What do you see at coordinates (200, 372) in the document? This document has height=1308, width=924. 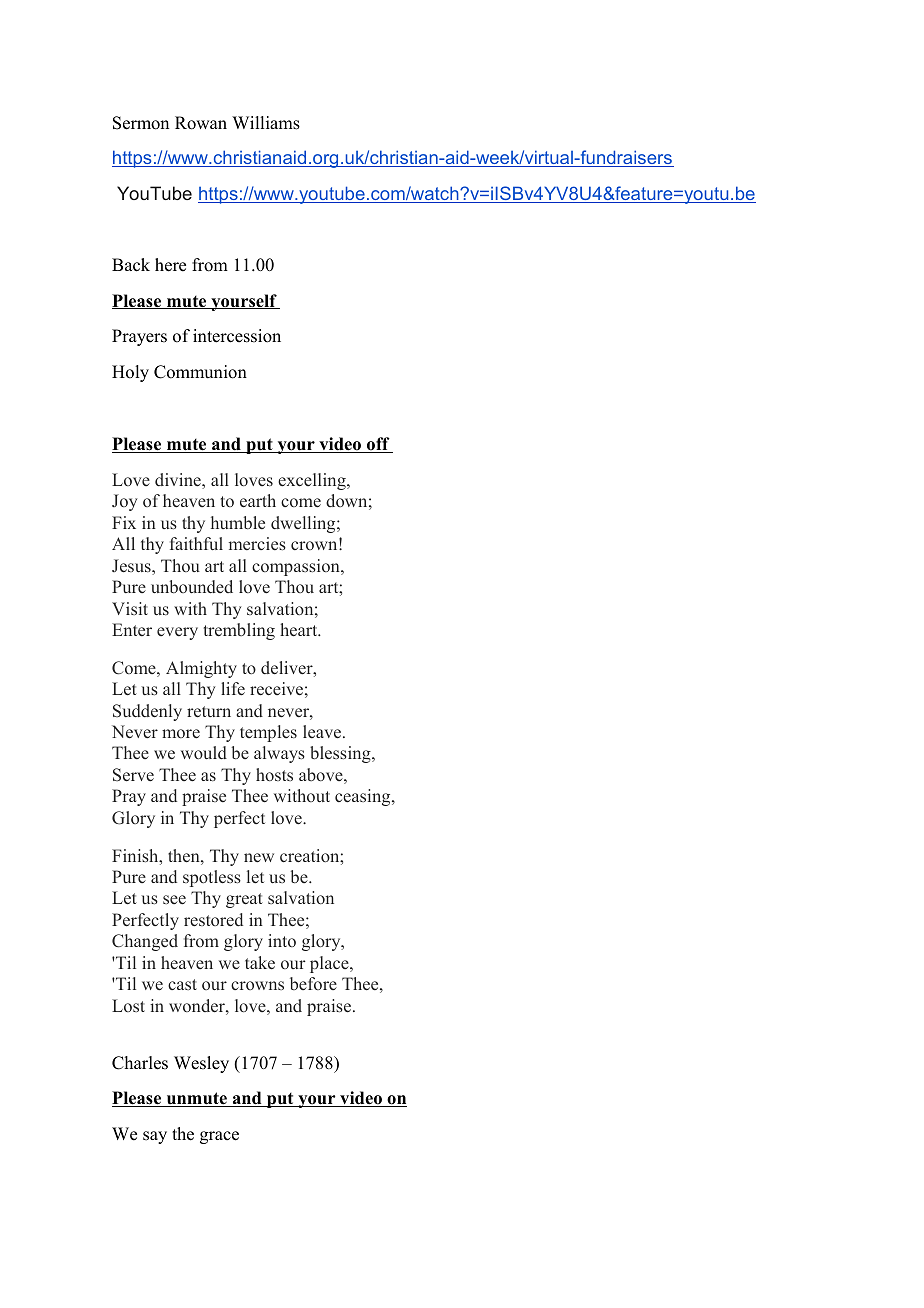 I see `Communion` at bounding box center [200, 372].
